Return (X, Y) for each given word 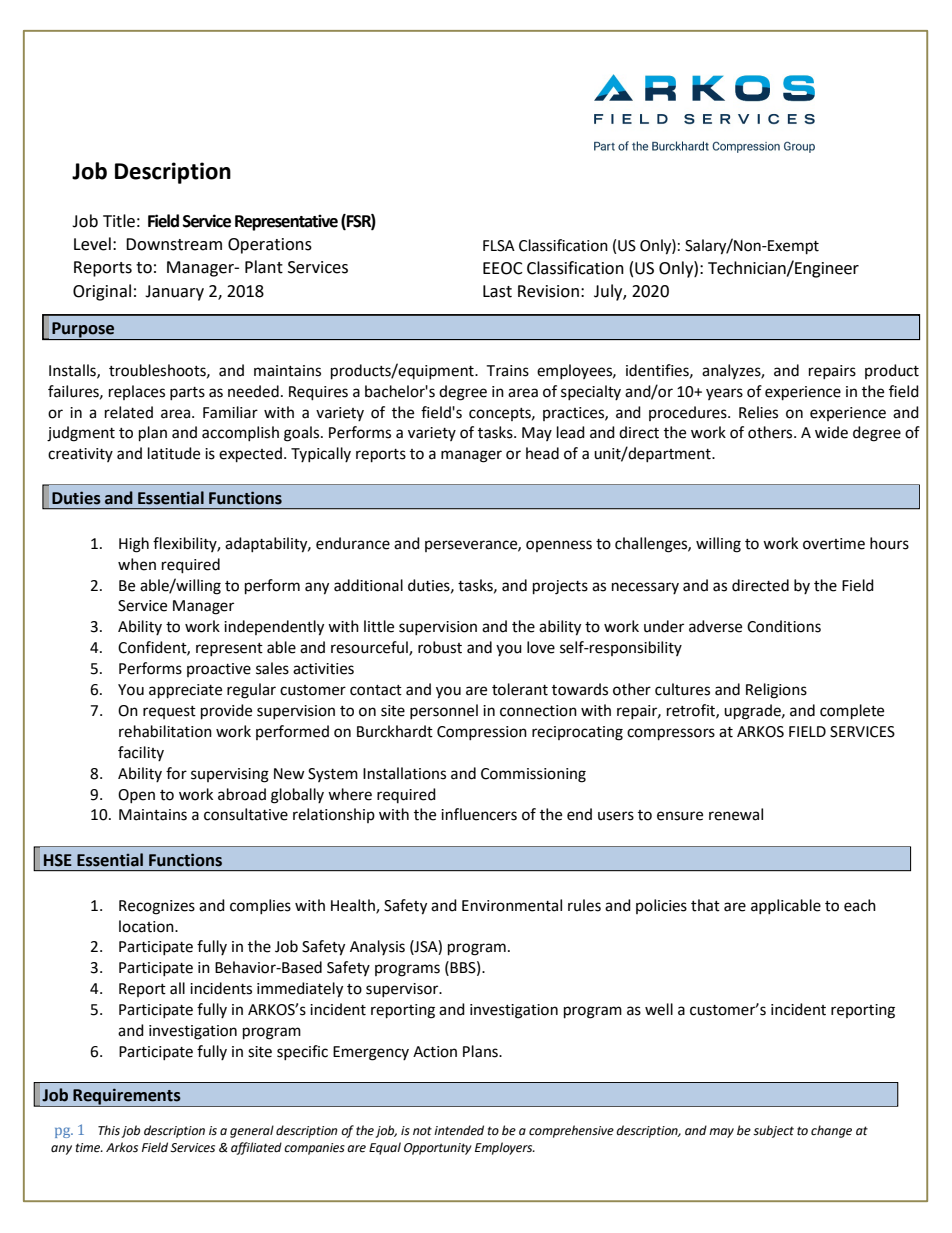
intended (459, 1130)
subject (773, 1131)
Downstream (174, 244)
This (109, 1130)
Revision (548, 291)
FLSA (499, 246)
